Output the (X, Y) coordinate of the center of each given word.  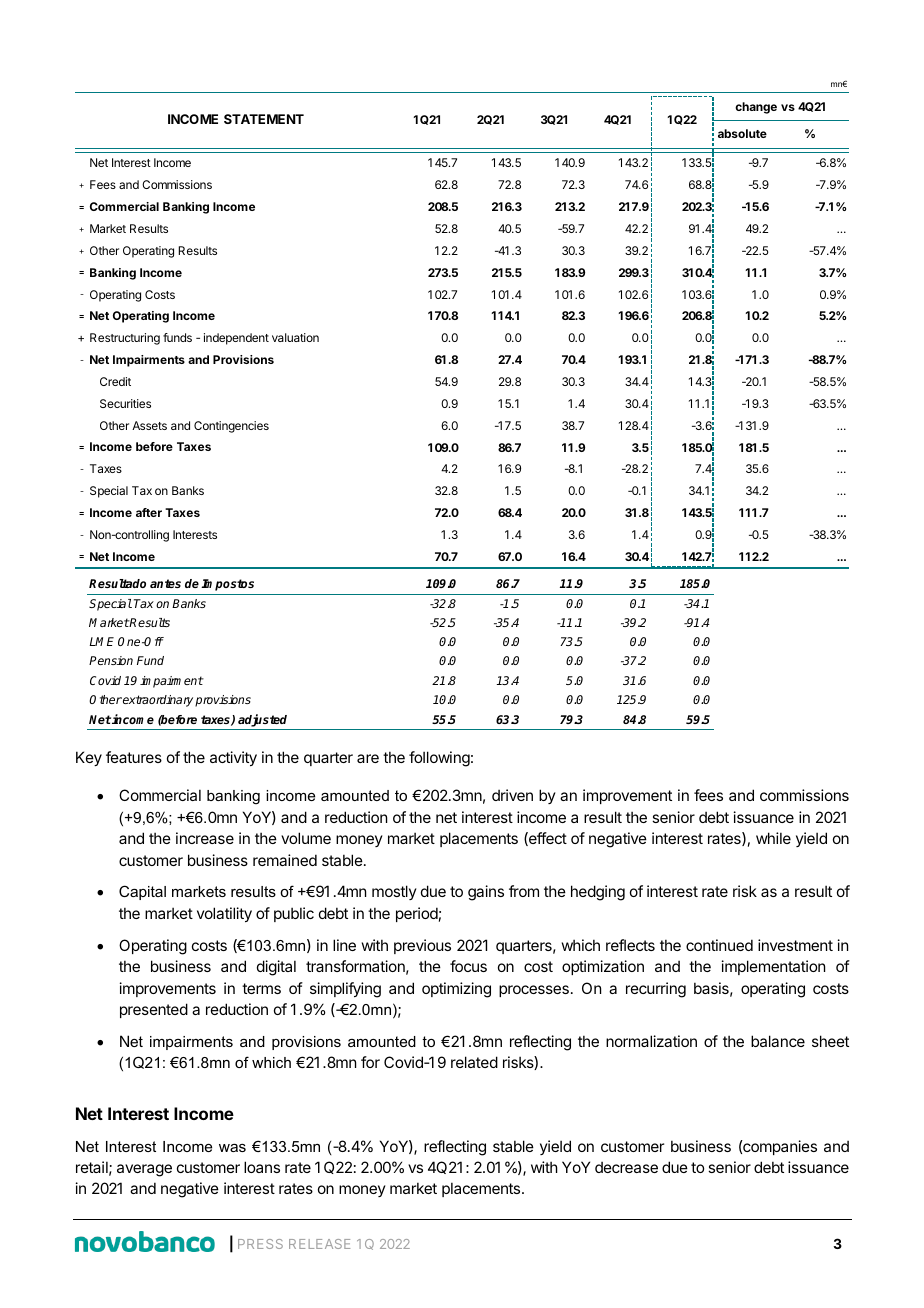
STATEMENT (264, 119)
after (149, 512)
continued (719, 945)
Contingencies (231, 427)
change (756, 108)
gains (486, 893)
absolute (742, 133)
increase (205, 838)
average (144, 1170)
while (773, 838)
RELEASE (319, 1244)
